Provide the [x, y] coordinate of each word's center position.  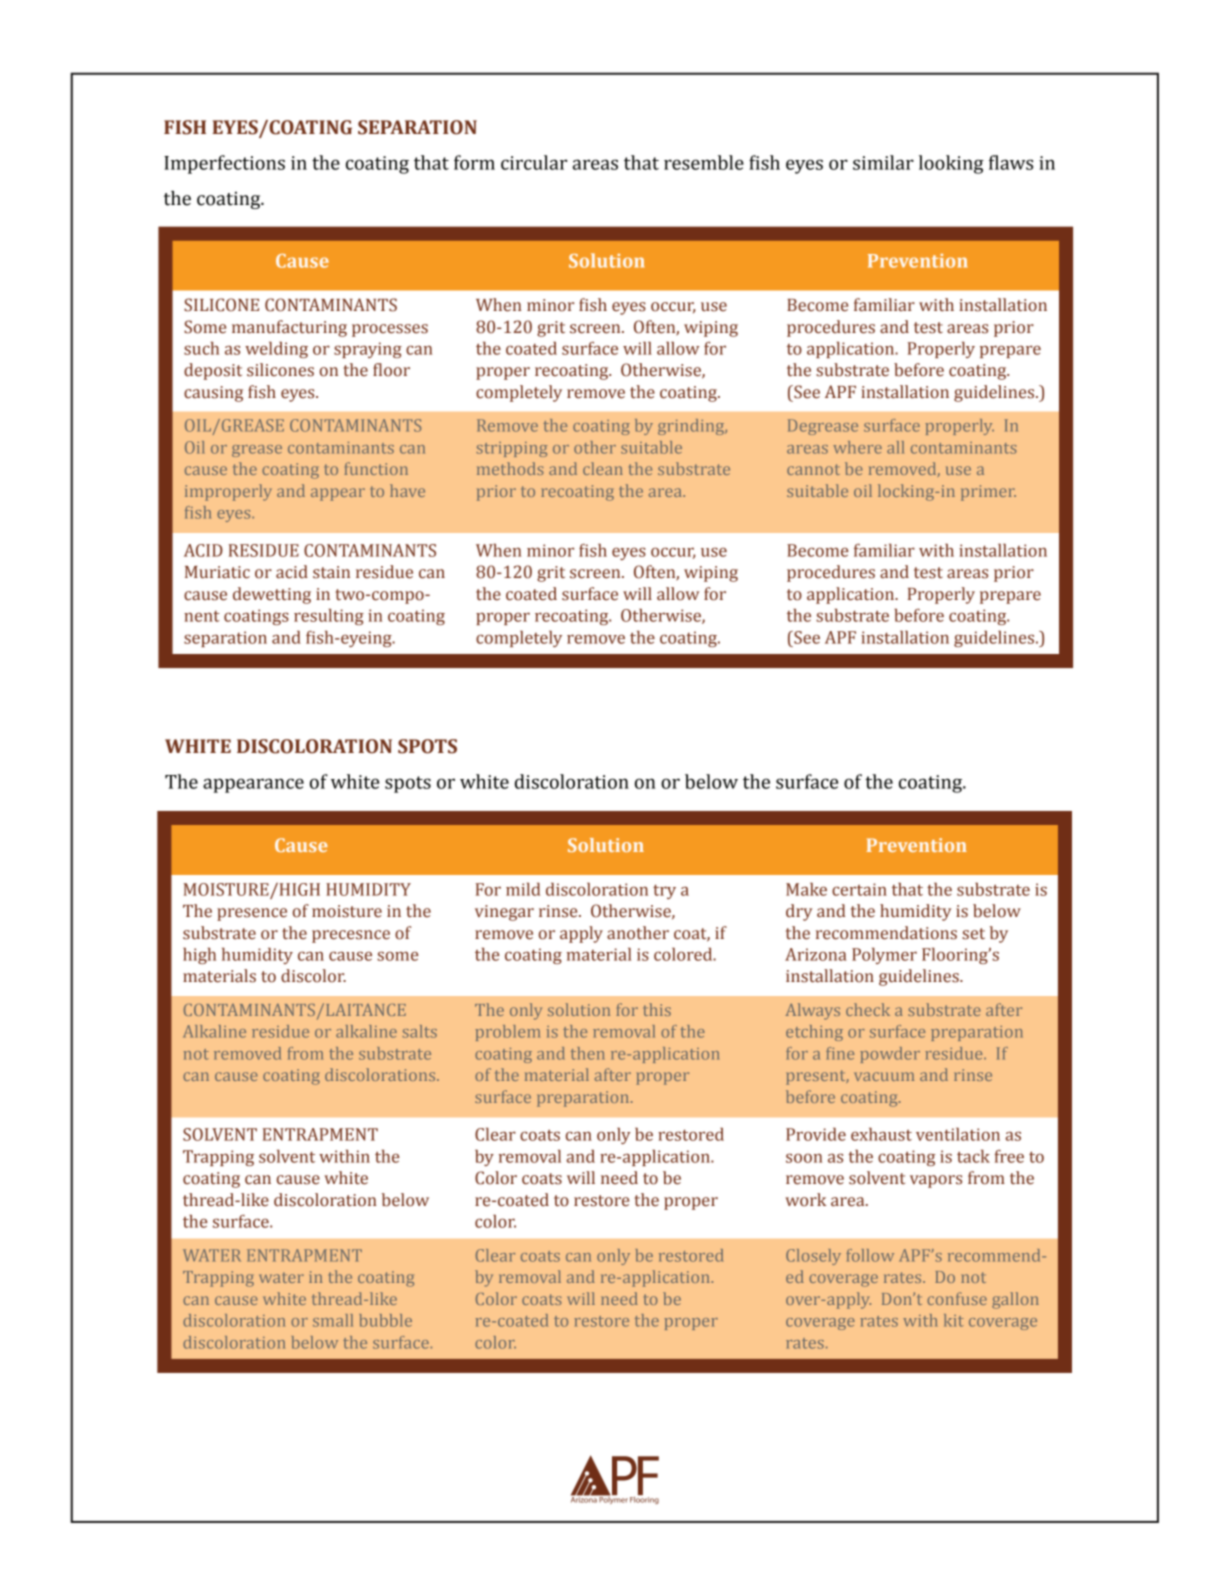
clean [603, 468]
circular [534, 162]
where [857, 447]
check [868, 1009]
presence [252, 914]
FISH [185, 127]
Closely [813, 1257]
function [376, 468]
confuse [957, 1298]
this [657, 1009]
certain [859, 889]
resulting [329, 617]
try [664, 891]
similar [883, 162]
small [333, 1320]
